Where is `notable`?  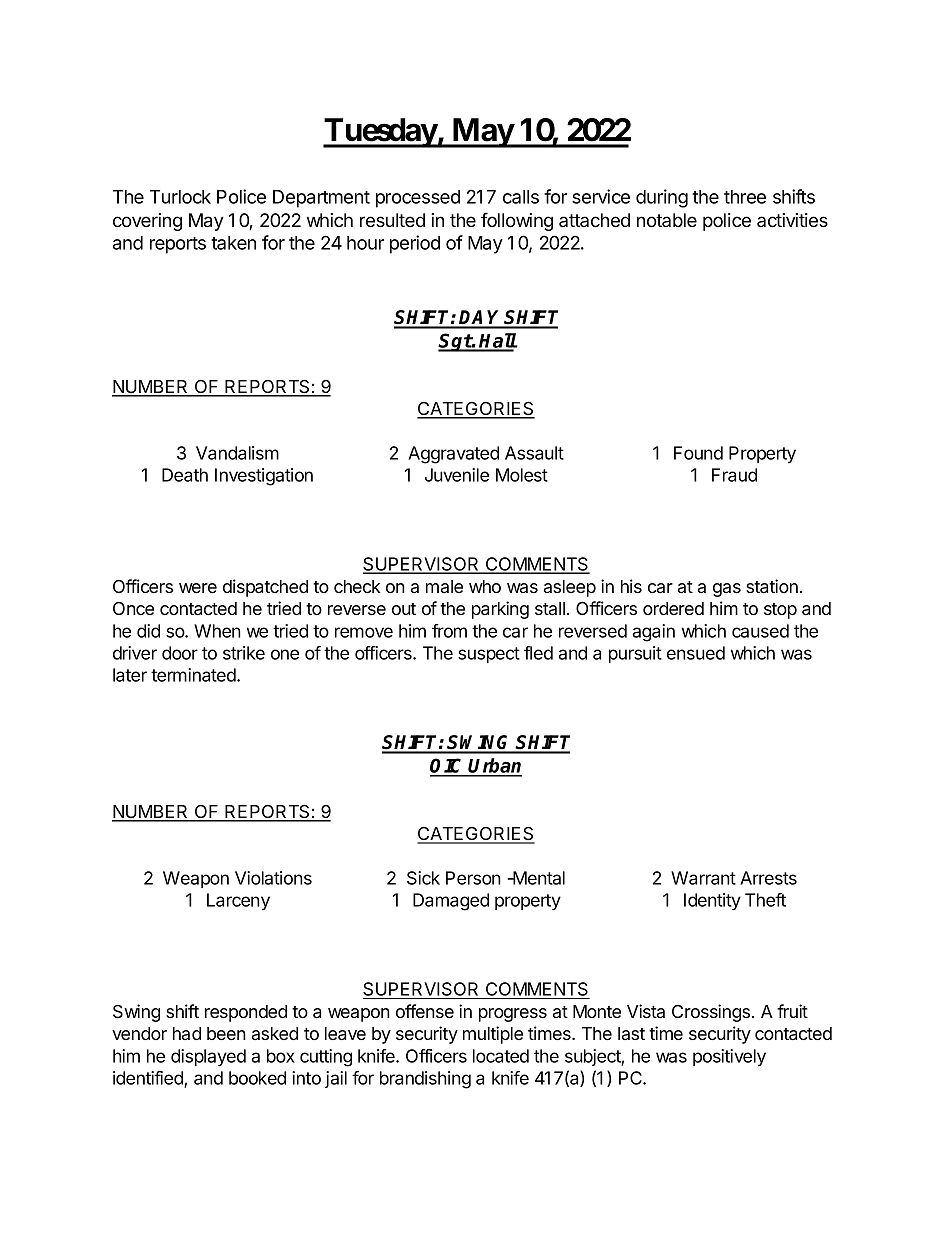 notable is located at coordinates (667, 220).
